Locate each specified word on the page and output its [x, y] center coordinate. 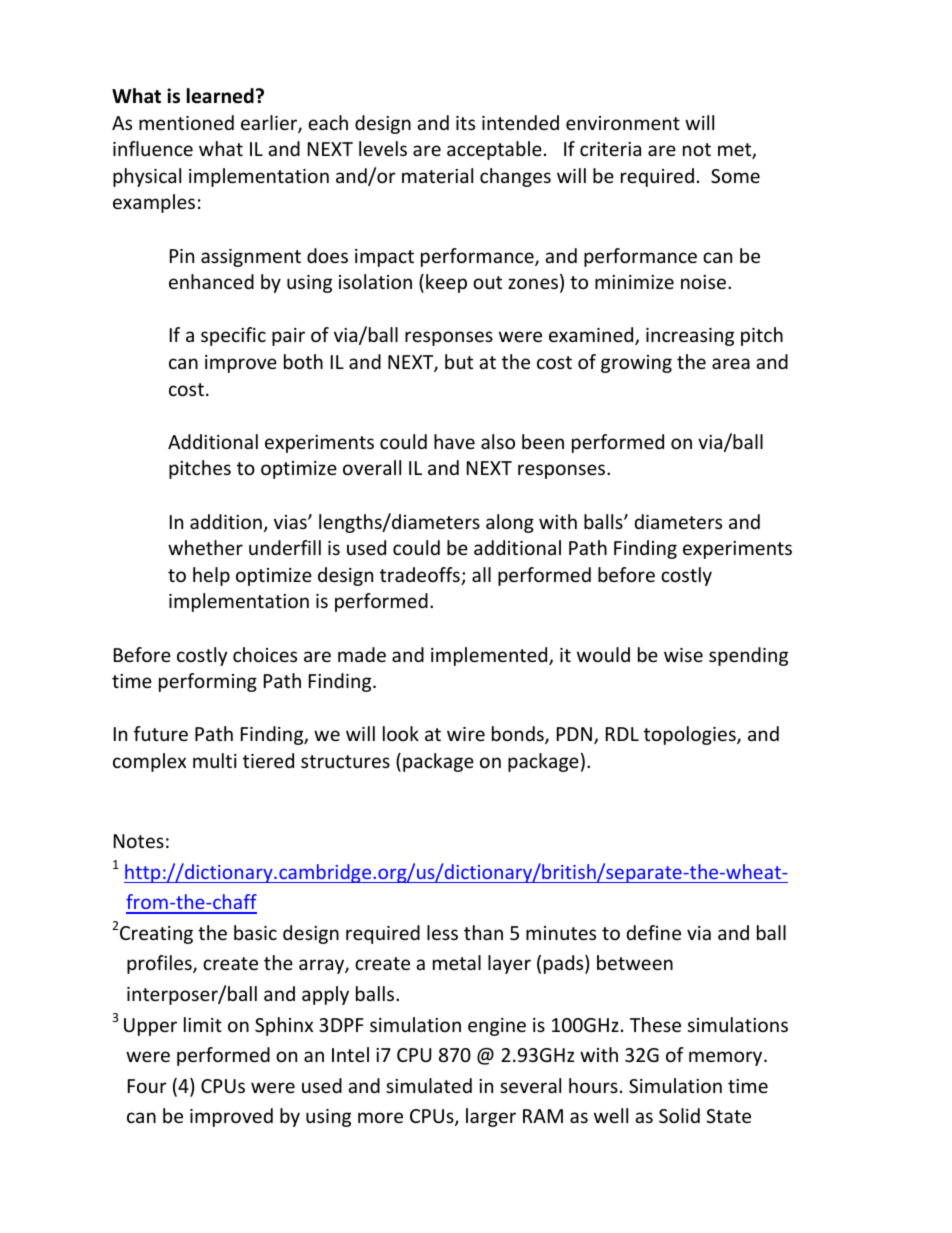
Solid [679, 1115]
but [459, 361]
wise [683, 655]
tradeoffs [421, 576]
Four [147, 1086]
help [211, 576]
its [465, 123]
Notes [139, 841]
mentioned [186, 122]
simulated [429, 1085]
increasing [690, 337]
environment [623, 123]
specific [233, 336]
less [442, 932]
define [654, 932]
